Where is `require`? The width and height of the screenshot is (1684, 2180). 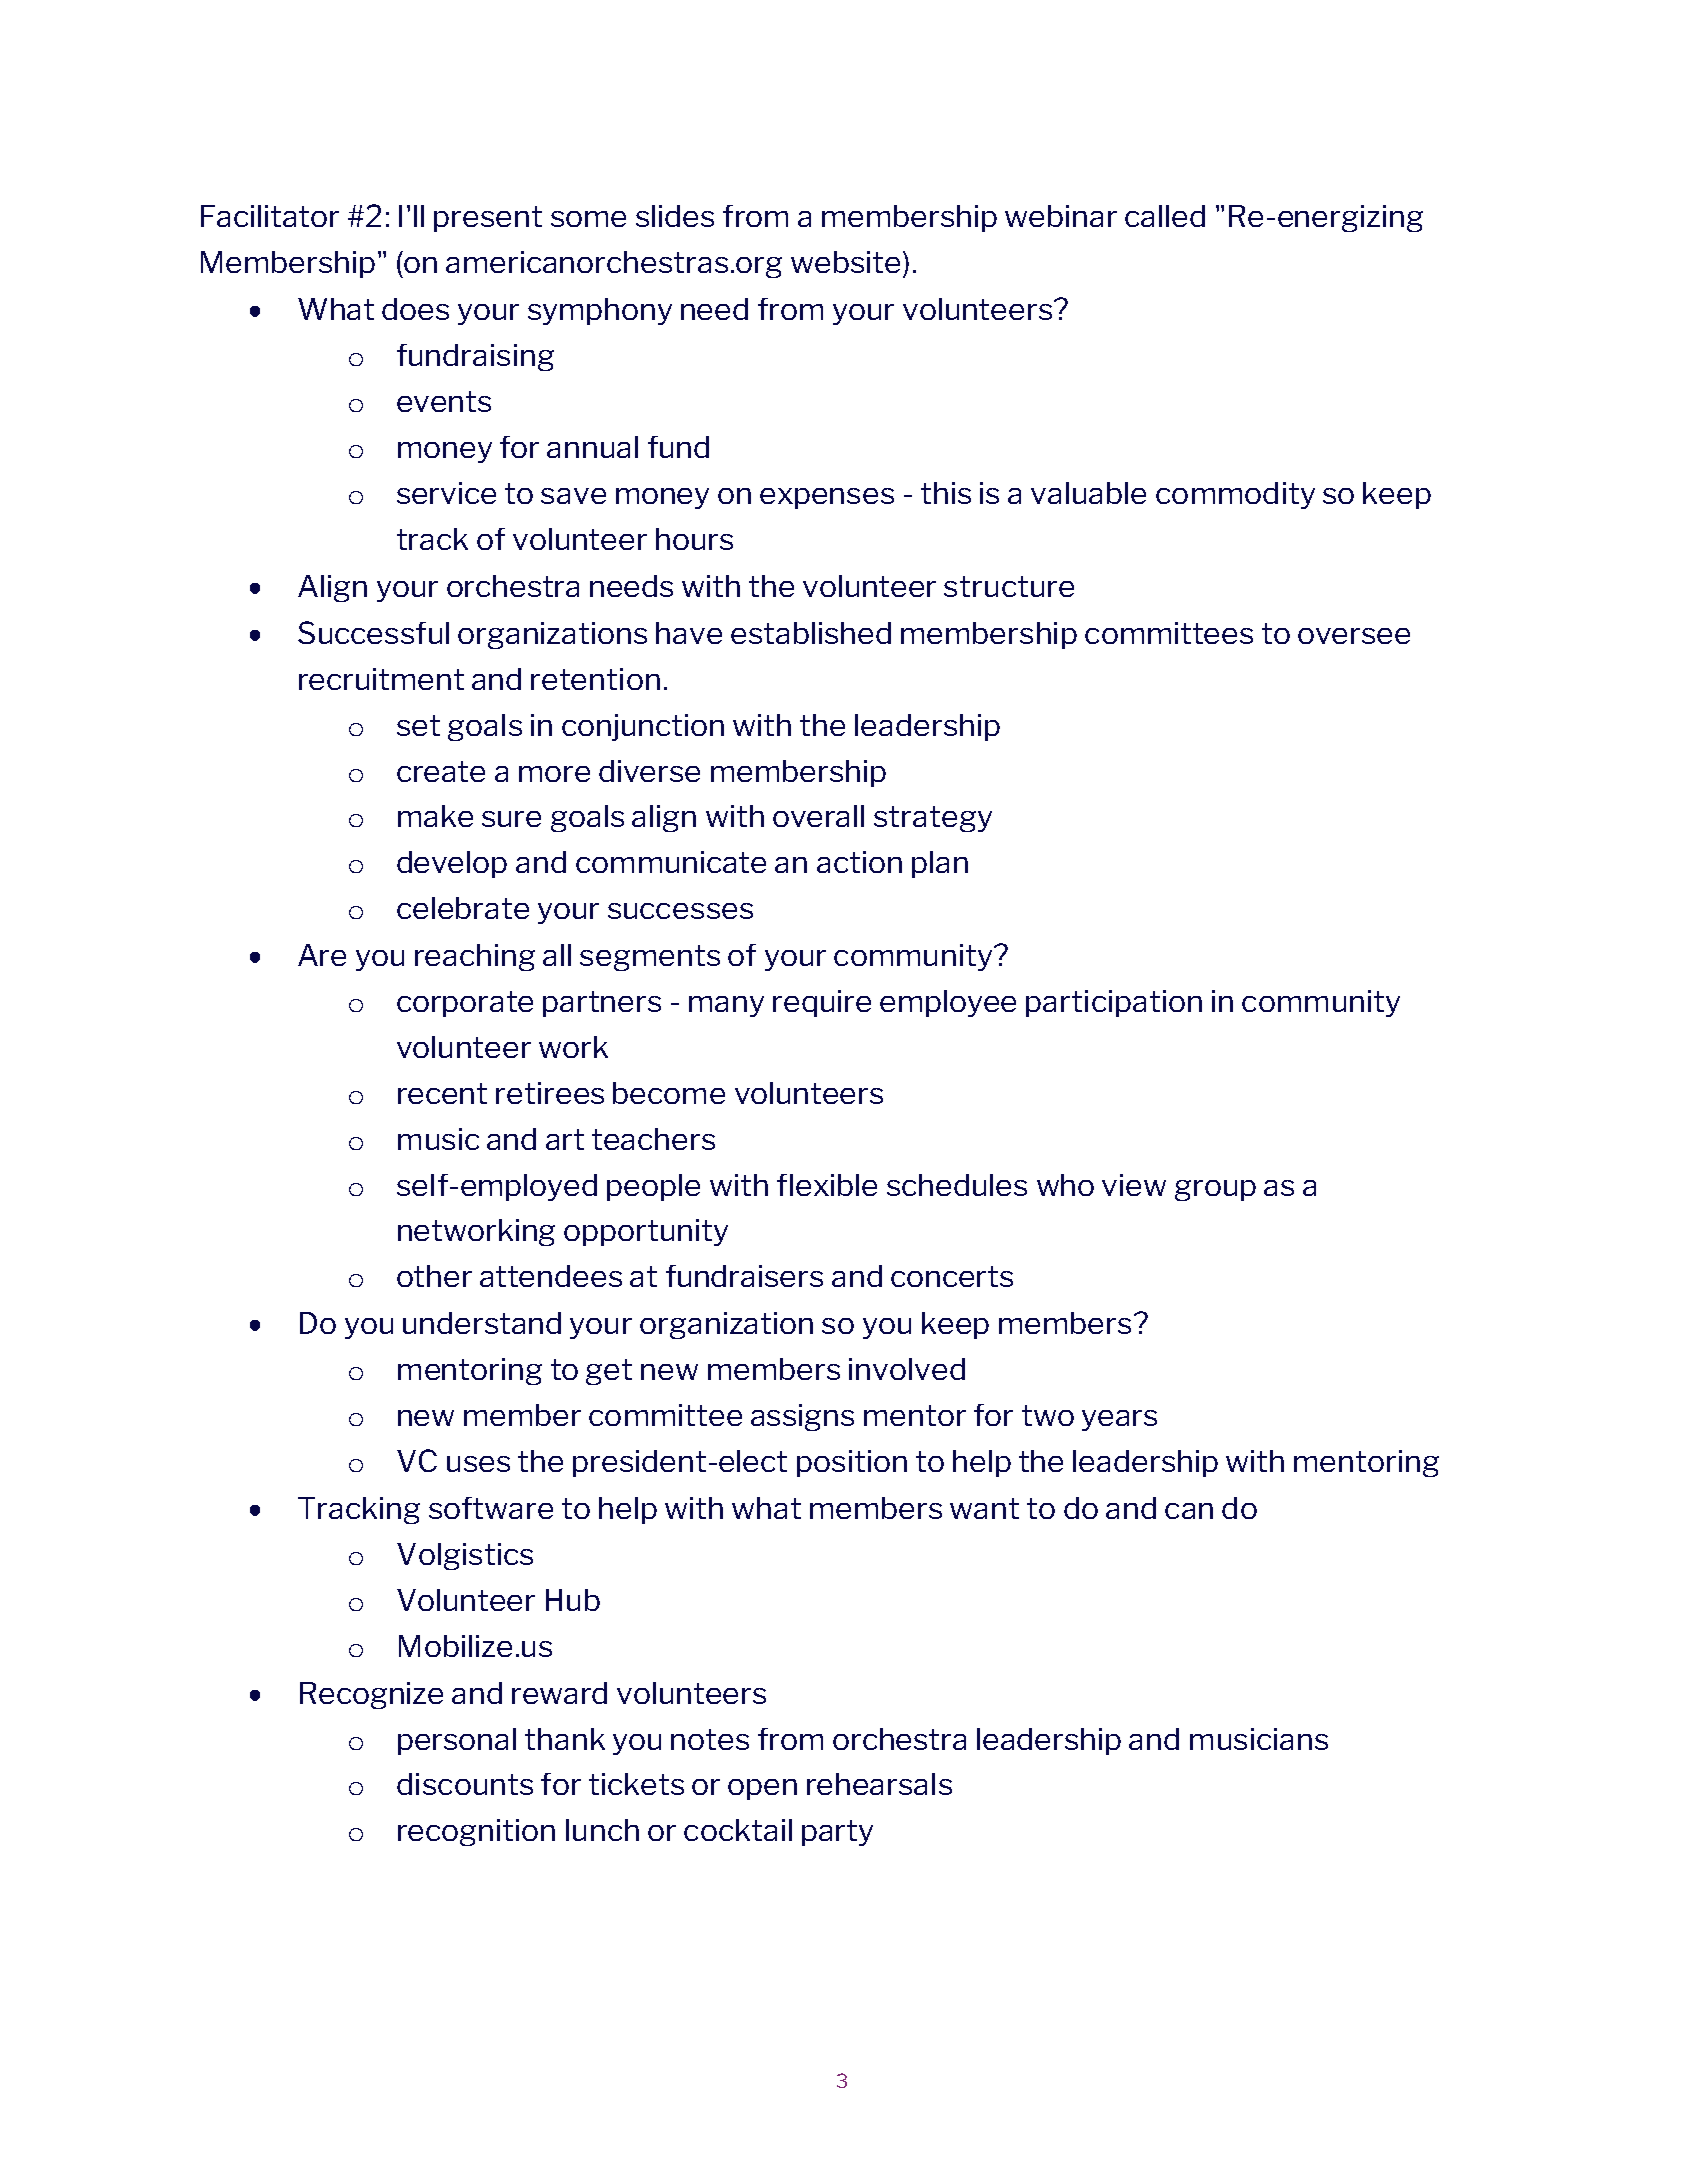 require is located at coordinates (822, 1003).
